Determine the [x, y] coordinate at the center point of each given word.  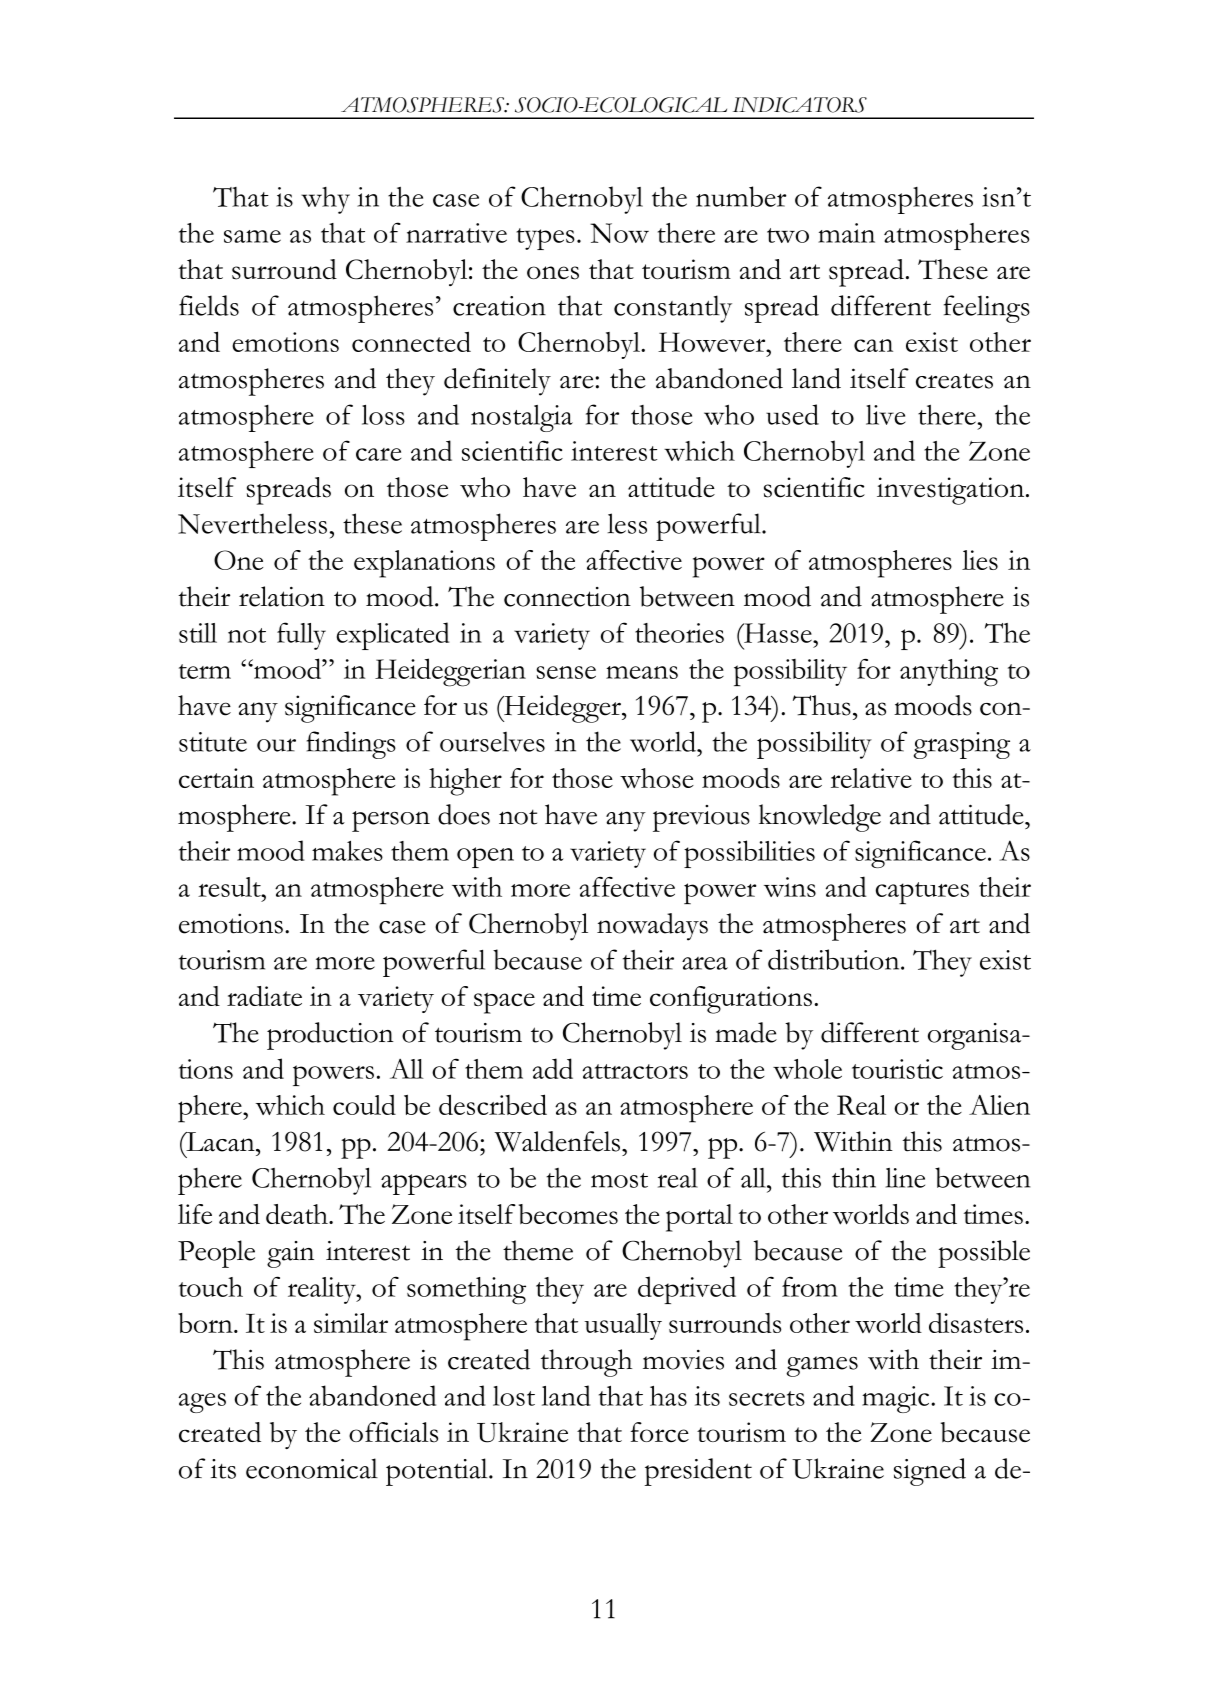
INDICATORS [800, 105]
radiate [264, 996]
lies [980, 560]
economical [312, 1468]
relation [282, 596]
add [553, 1068]
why [325, 200]
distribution [835, 959]
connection [567, 597]
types [545, 239]
